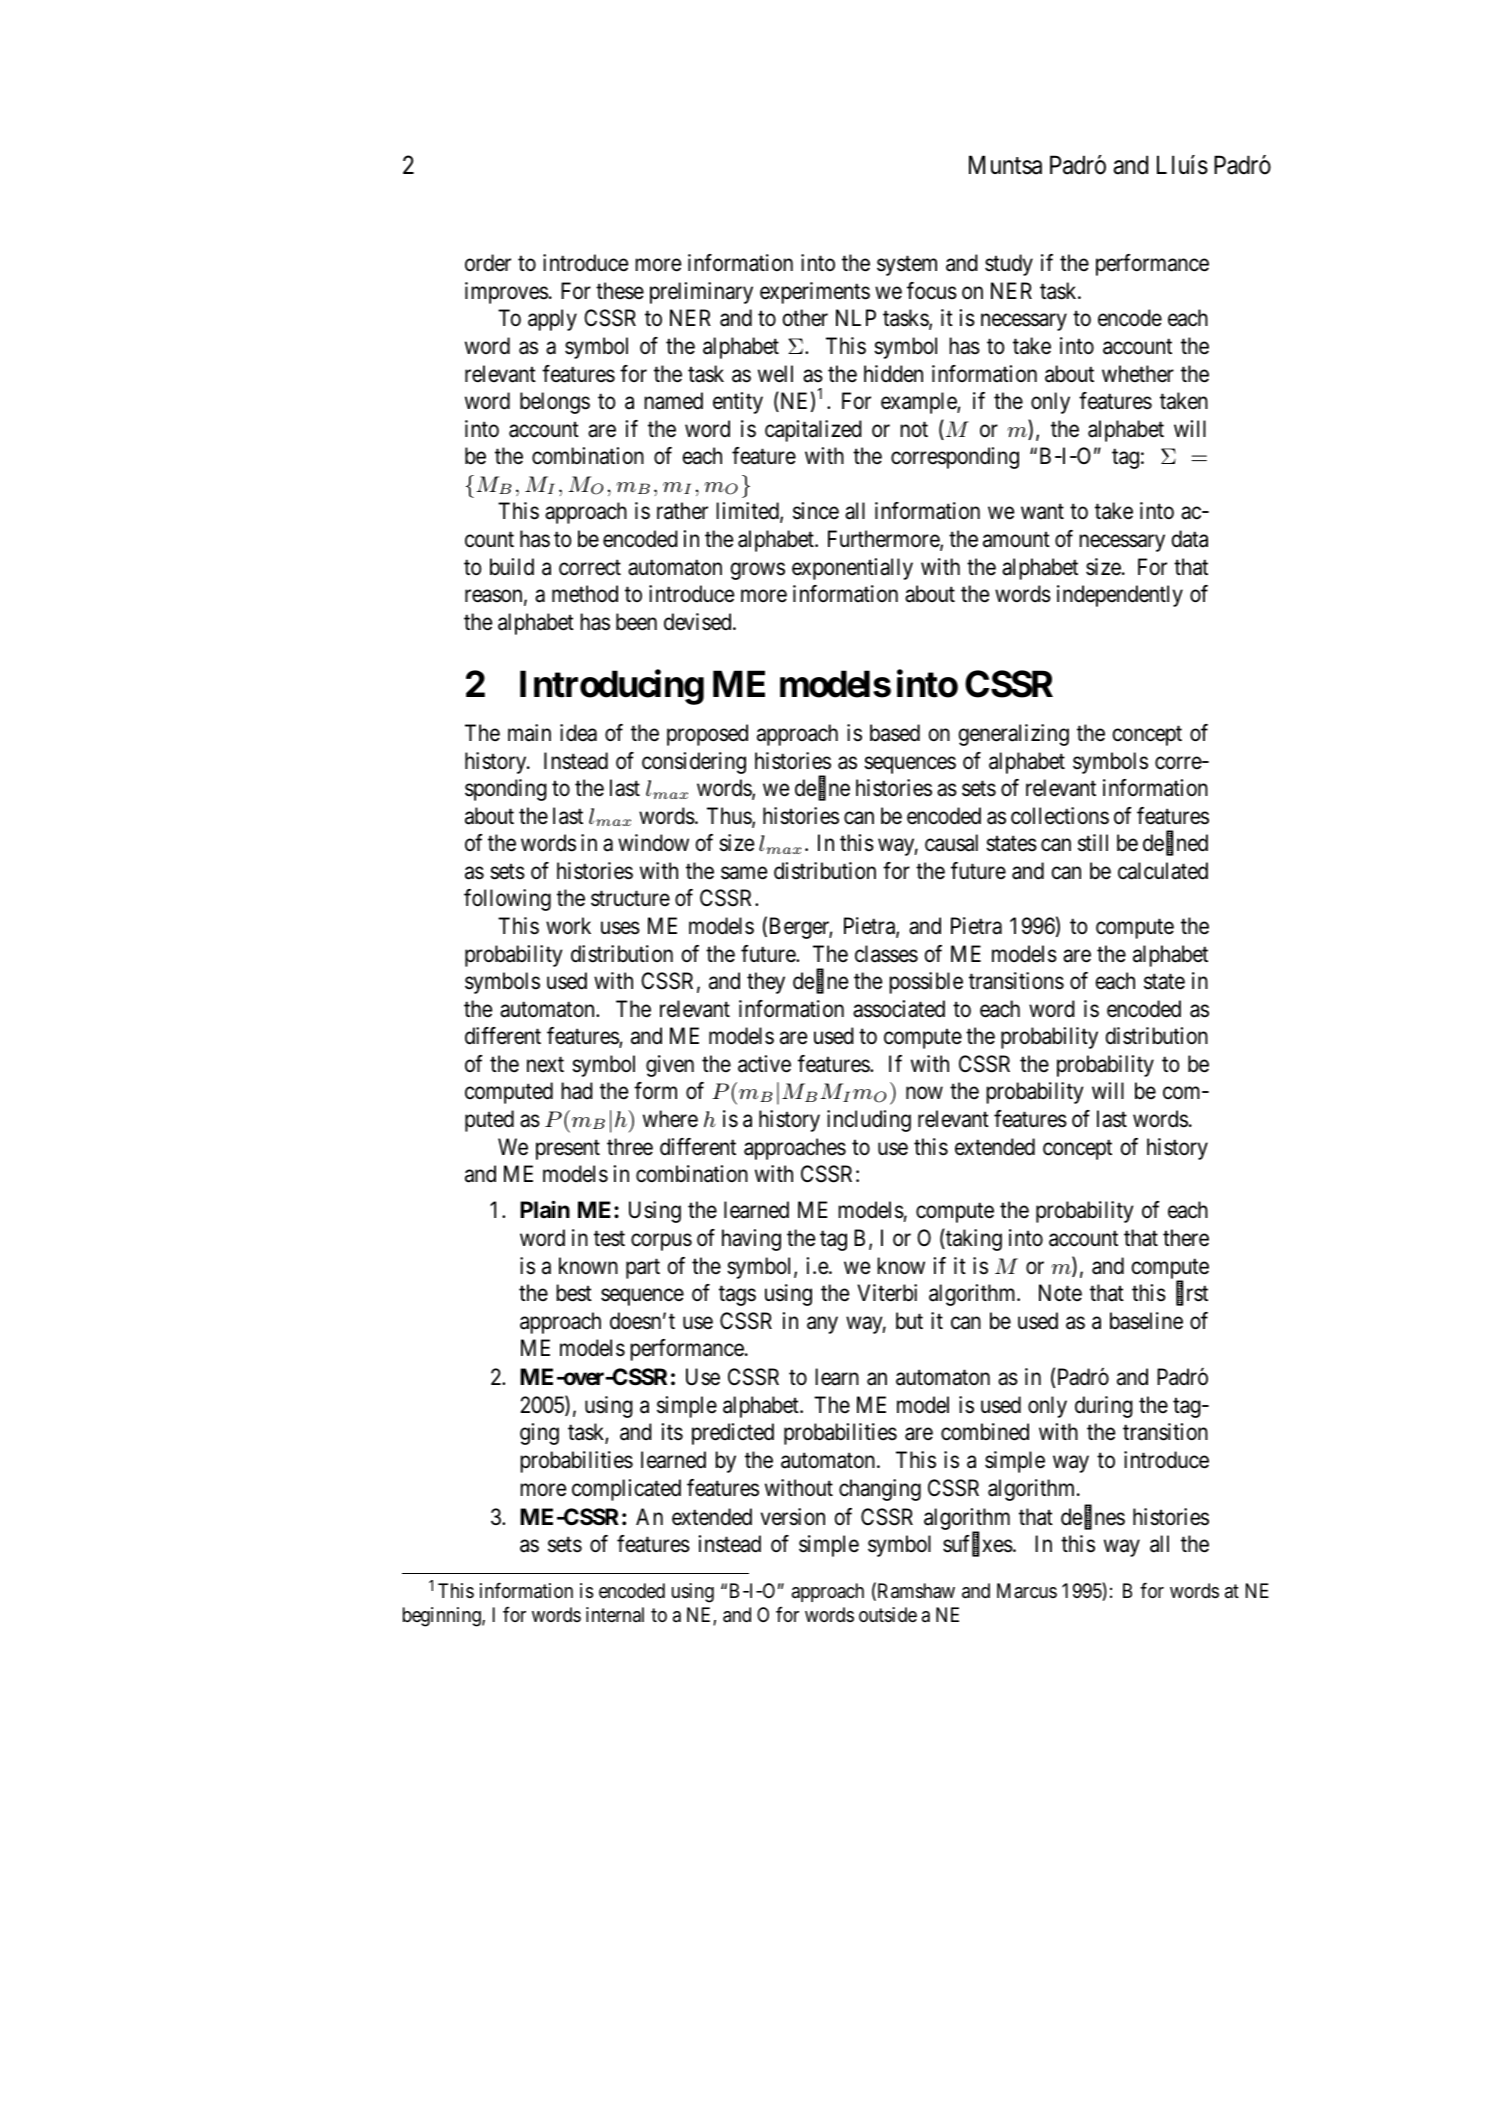  I want to click on classes, so click(886, 954).
